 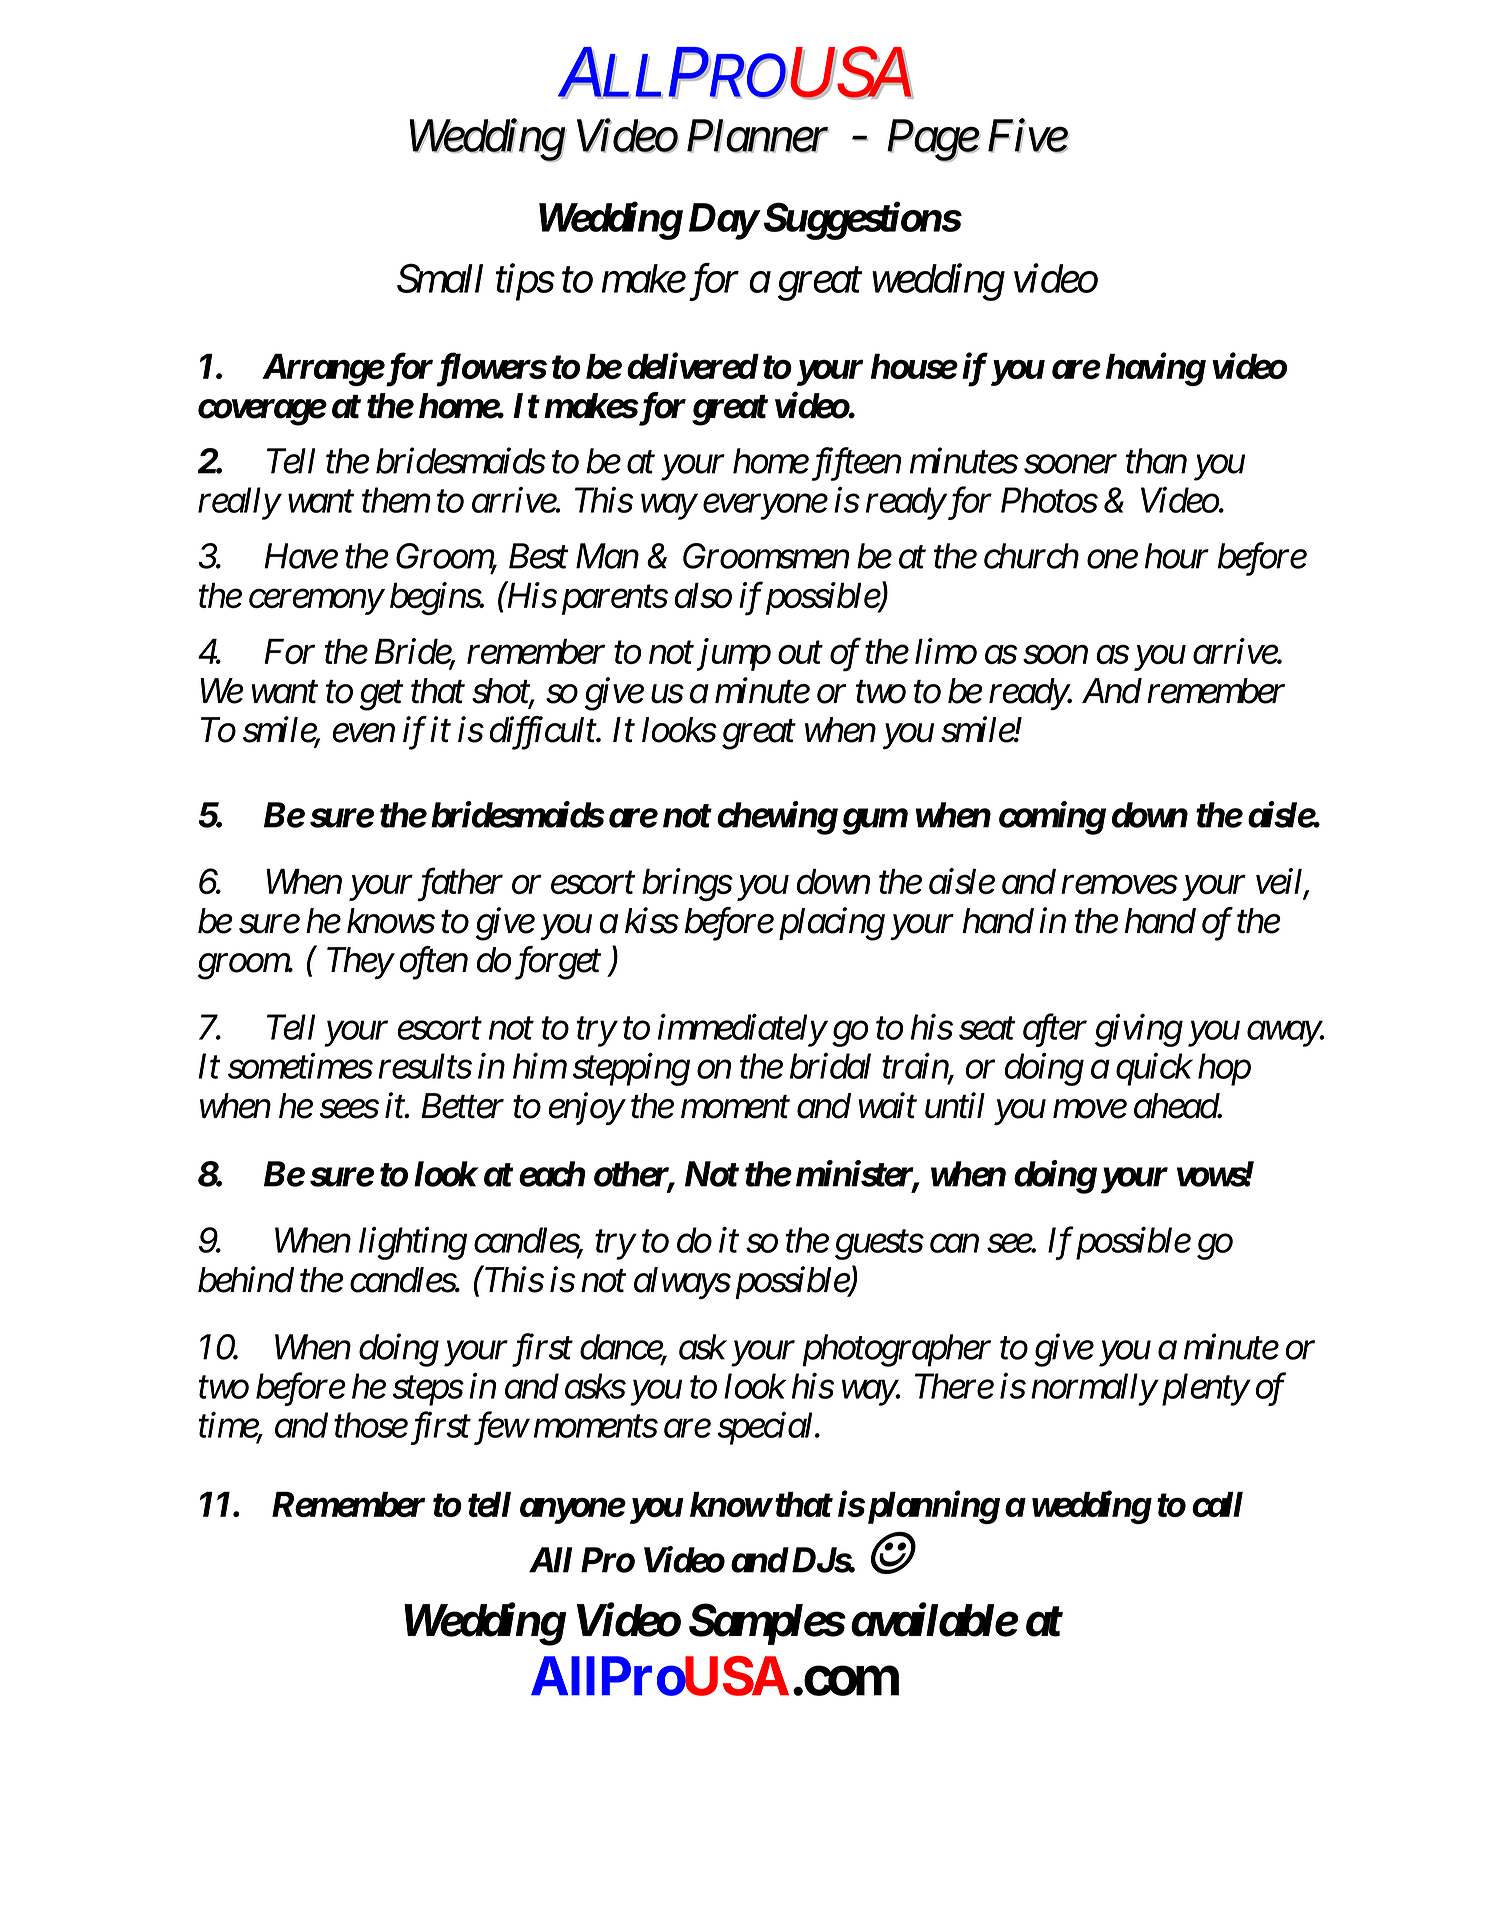 I want to click on after, so click(x=1055, y=1030).
